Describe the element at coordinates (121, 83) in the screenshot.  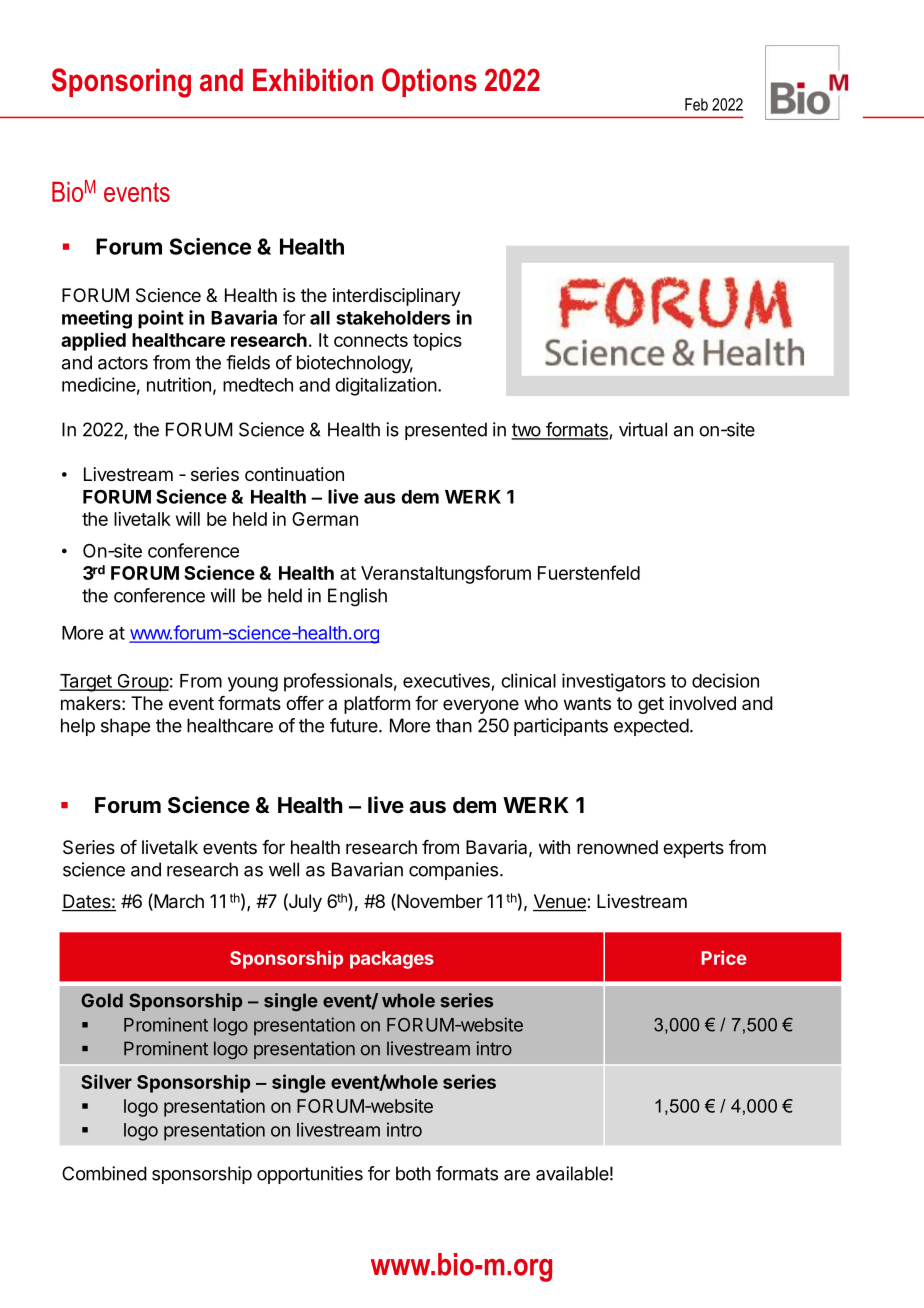
I see `Sponsoring` at that location.
